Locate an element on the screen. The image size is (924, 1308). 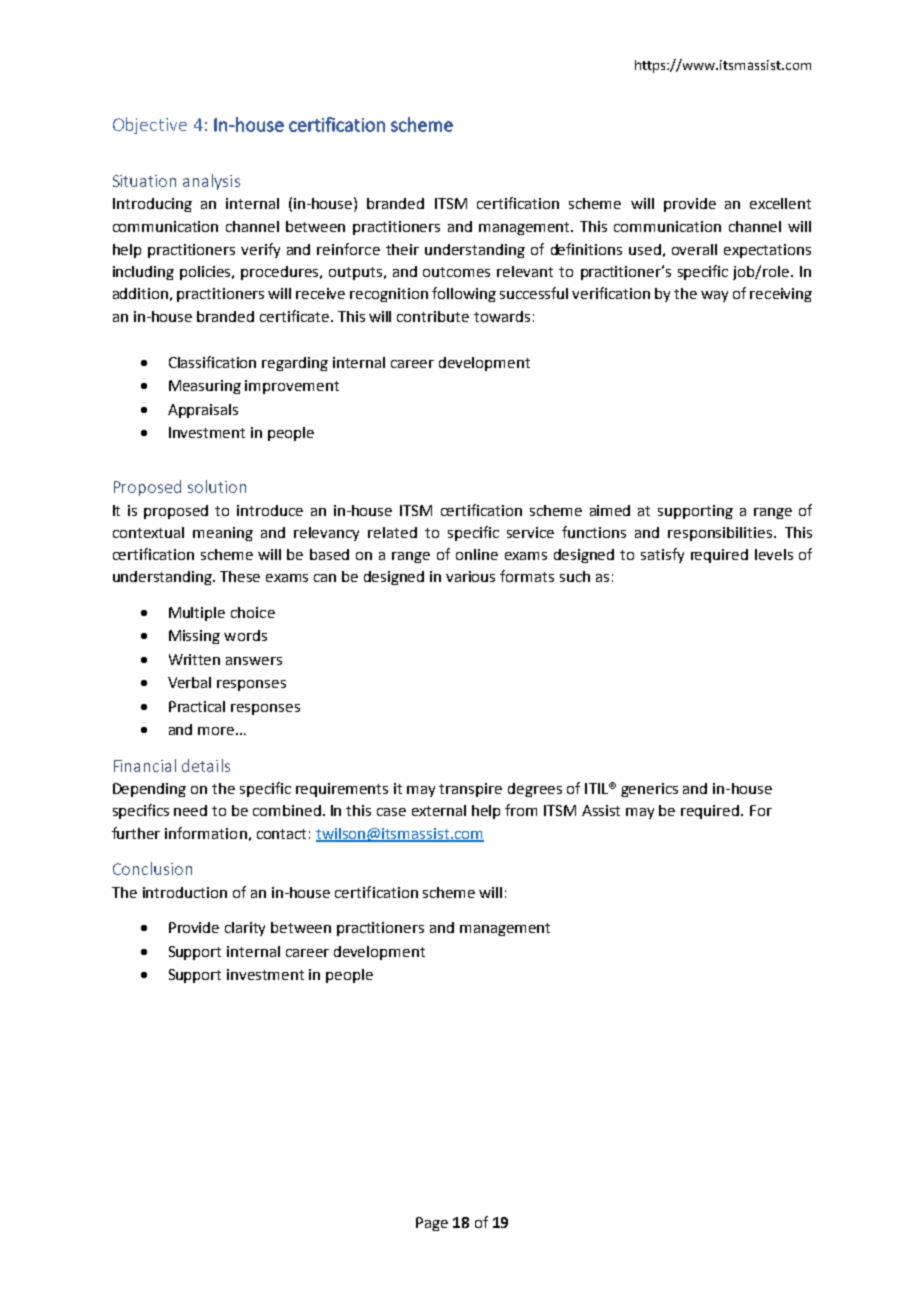
analysis is located at coordinates (211, 182).
